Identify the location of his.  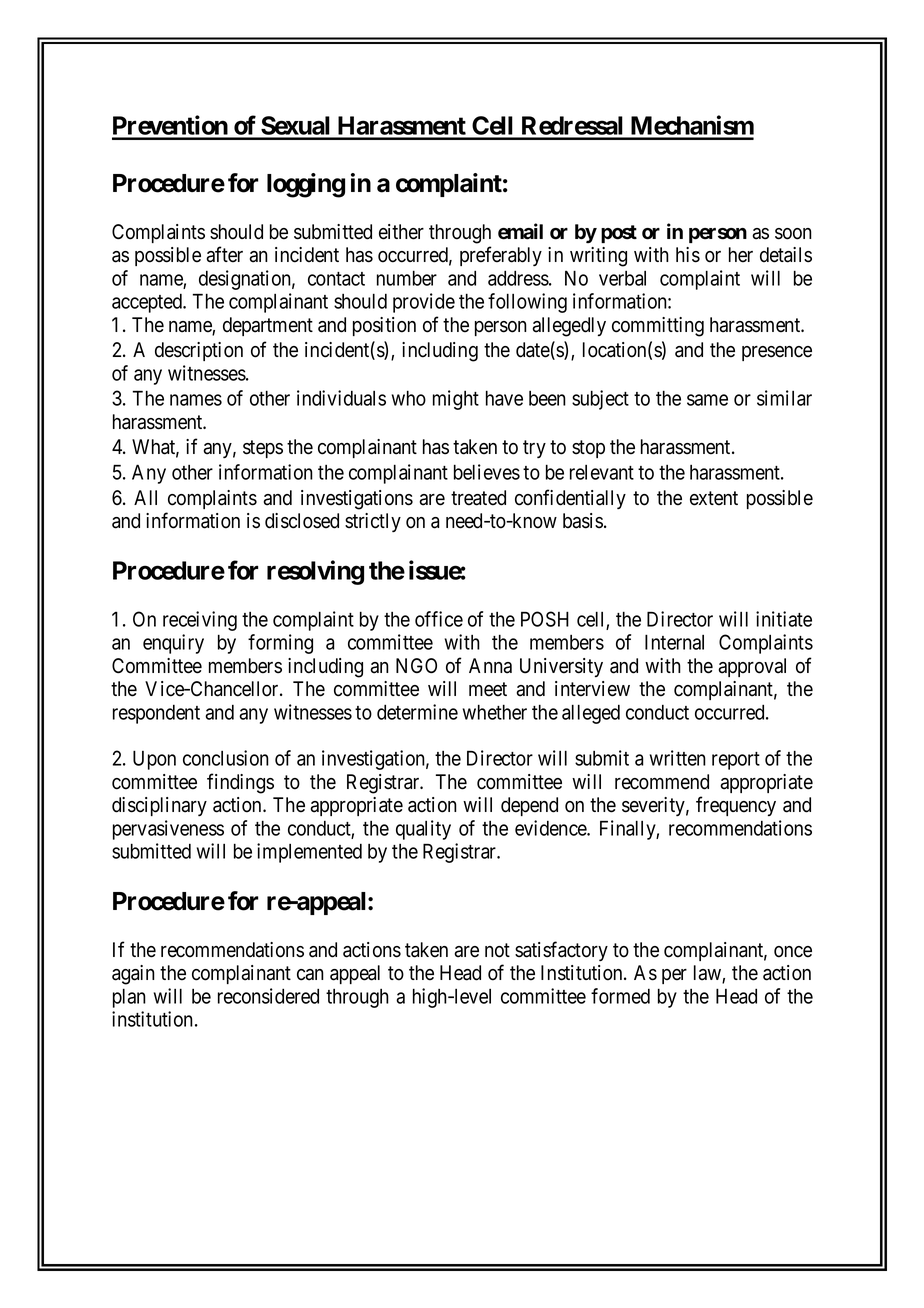
(688, 255).
